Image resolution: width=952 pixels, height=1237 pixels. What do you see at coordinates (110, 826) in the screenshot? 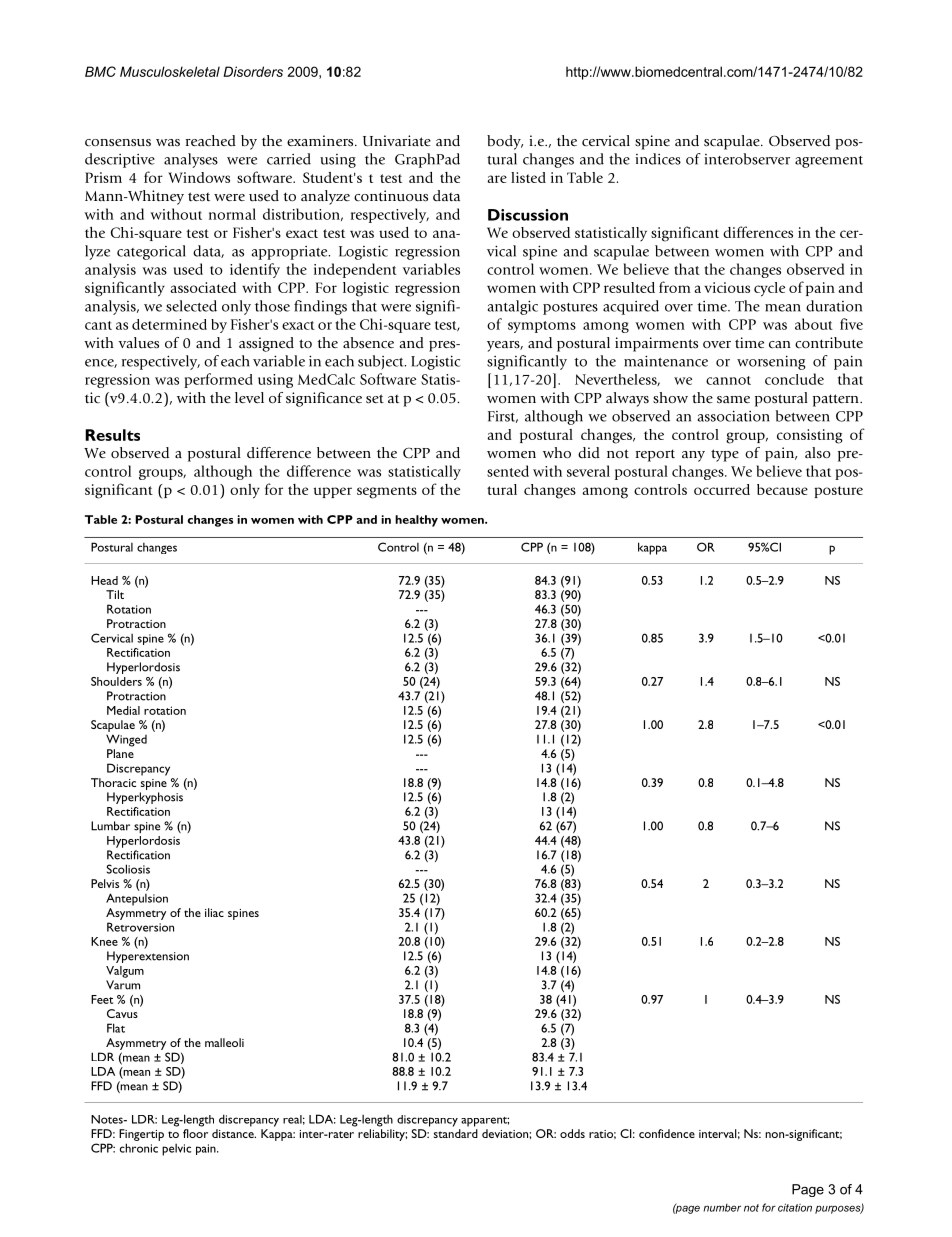
I see `Lumbar` at bounding box center [110, 826].
